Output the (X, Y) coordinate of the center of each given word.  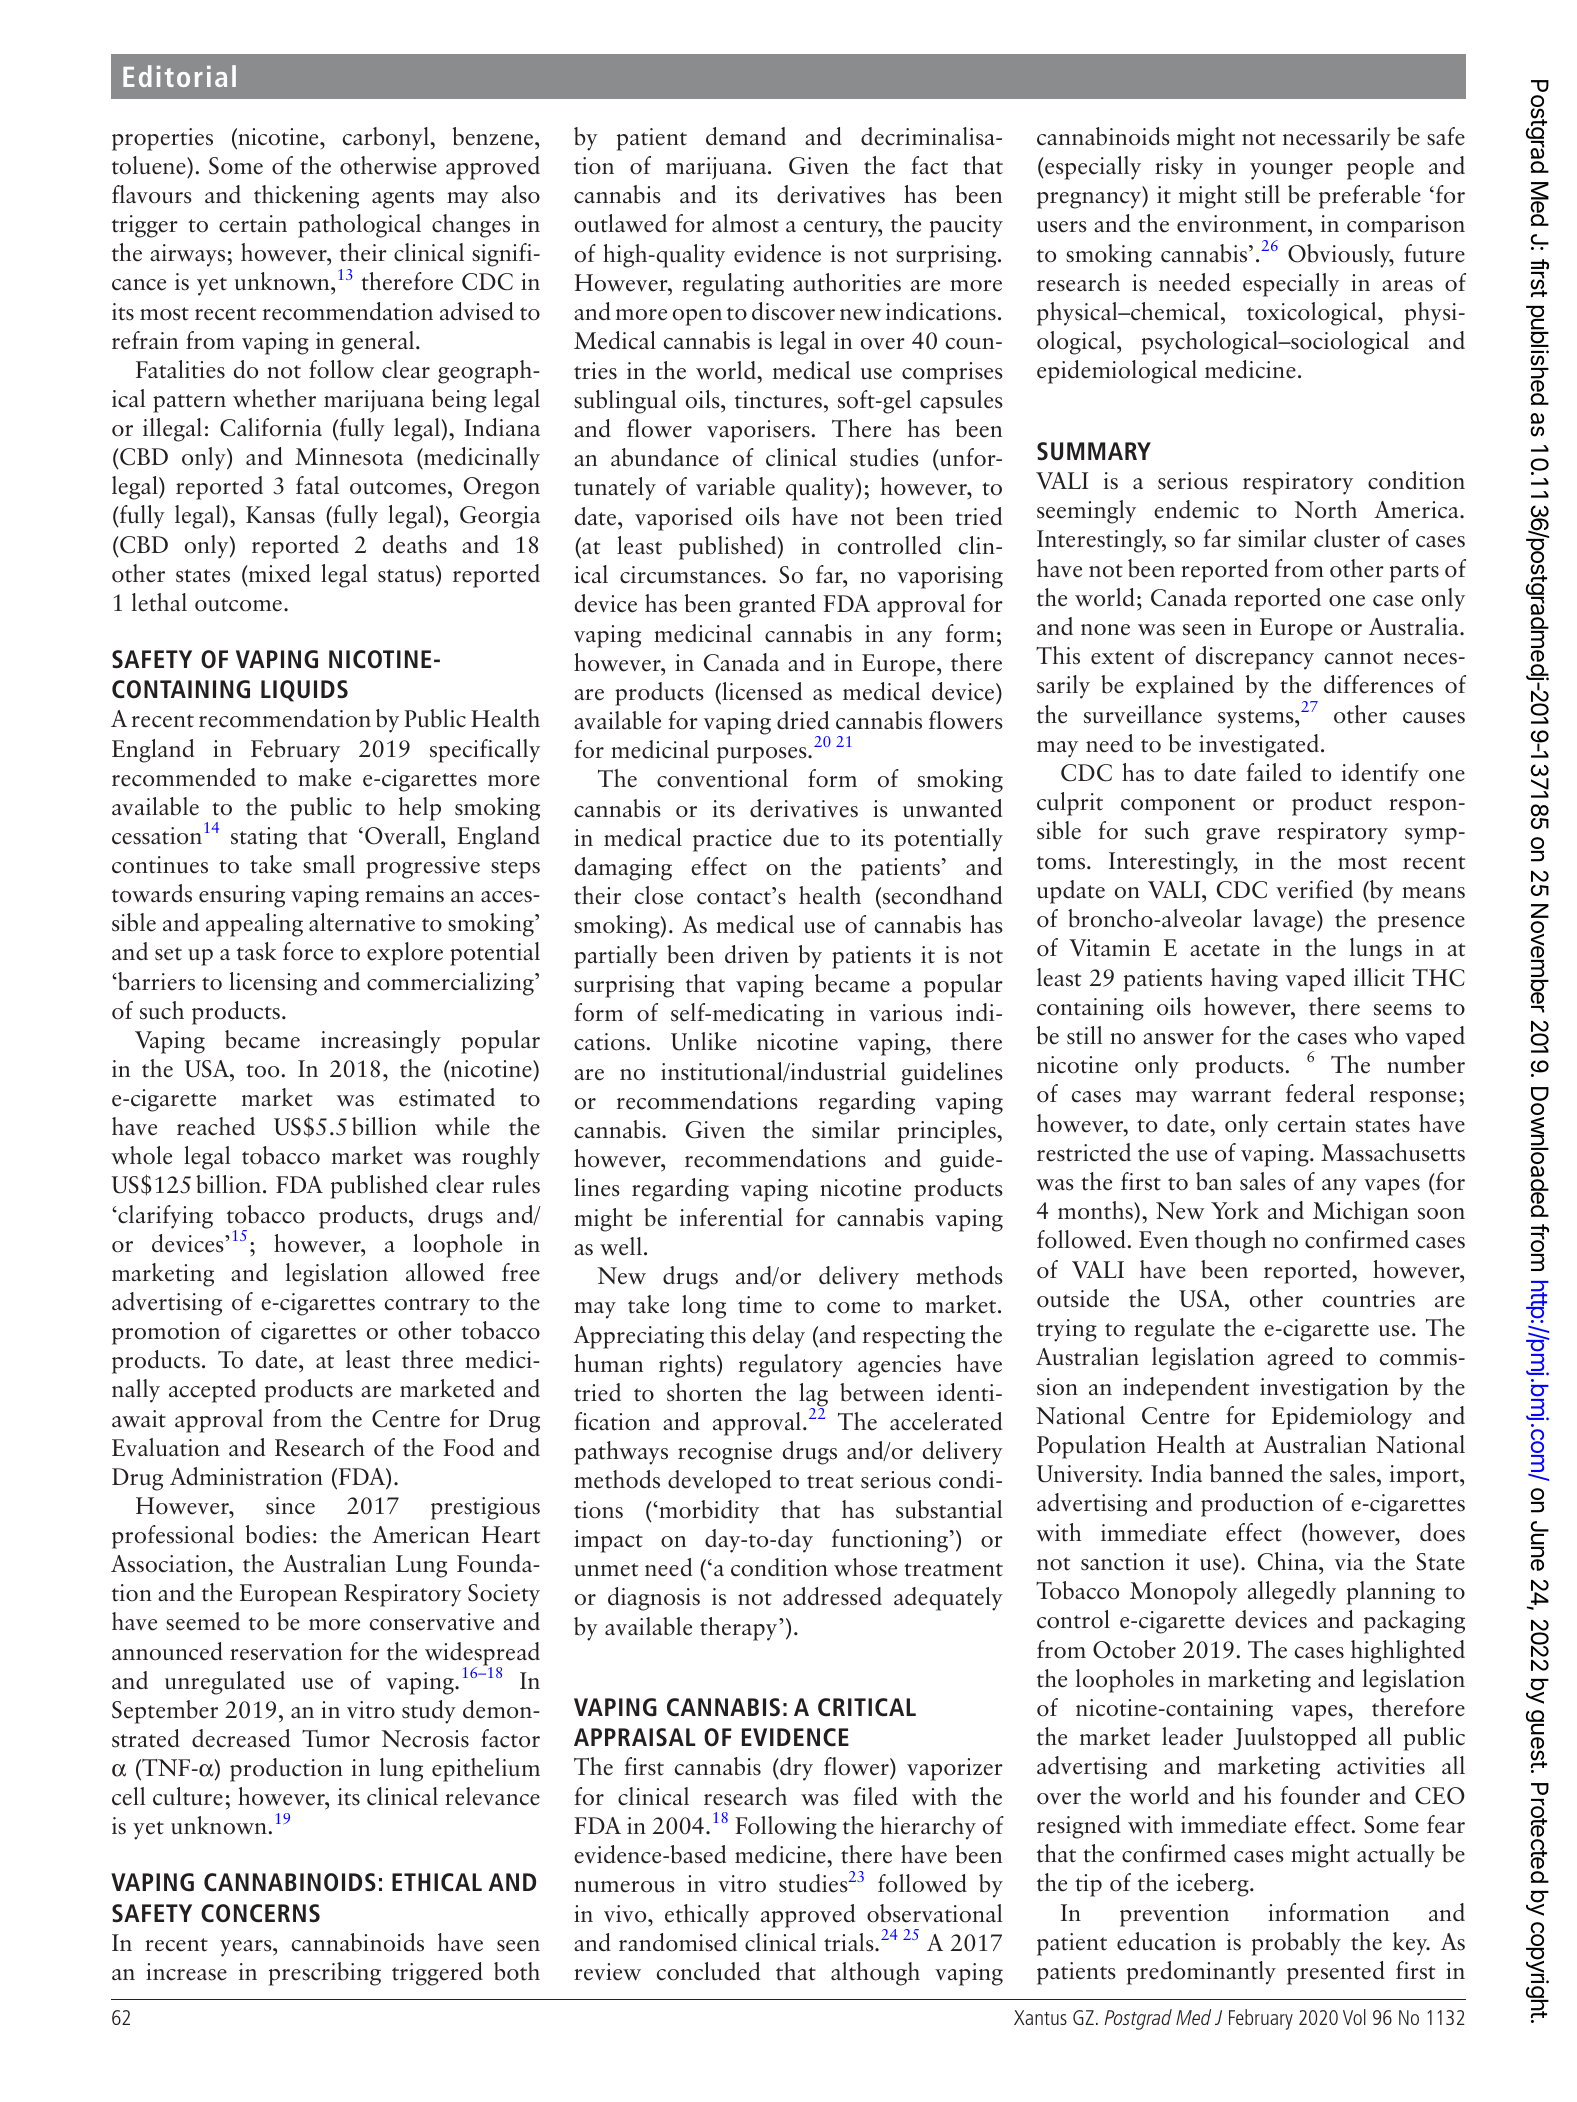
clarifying (164, 1217)
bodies (278, 1534)
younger (1291, 171)
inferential (731, 1217)
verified (1314, 889)
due (801, 837)
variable (735, 486)
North (1326, 509)
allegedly (1292, 1593)
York (1235, 1210)
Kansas (280, 515)
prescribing (325, 1974)
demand (746, 136)
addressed (832, 1596)
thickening (306, 197)
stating (264, 838)
